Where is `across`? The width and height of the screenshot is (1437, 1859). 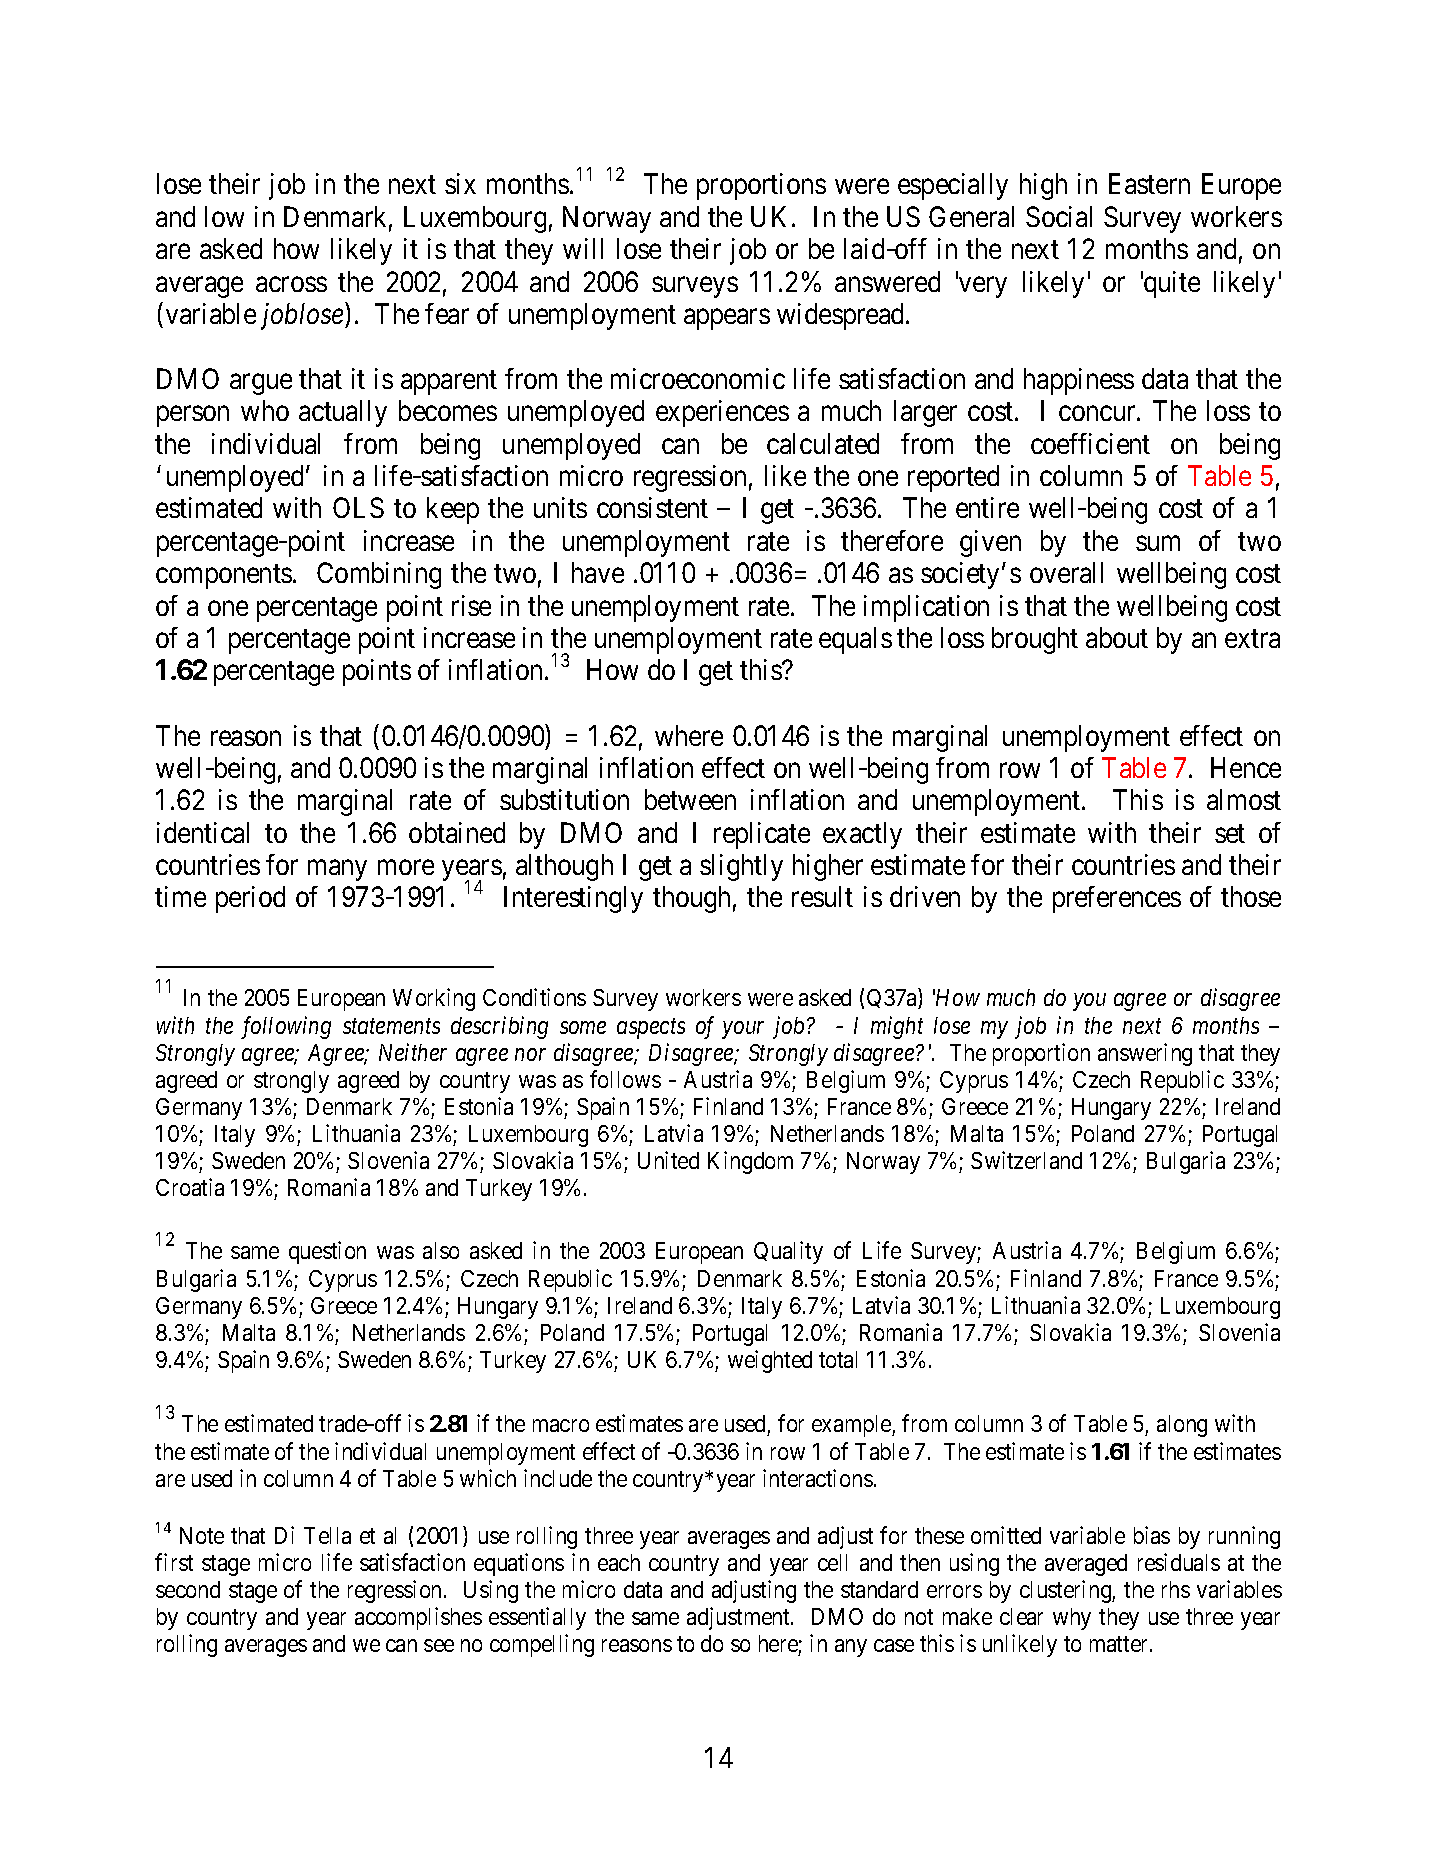
across is located at coordinates (291, 284).
